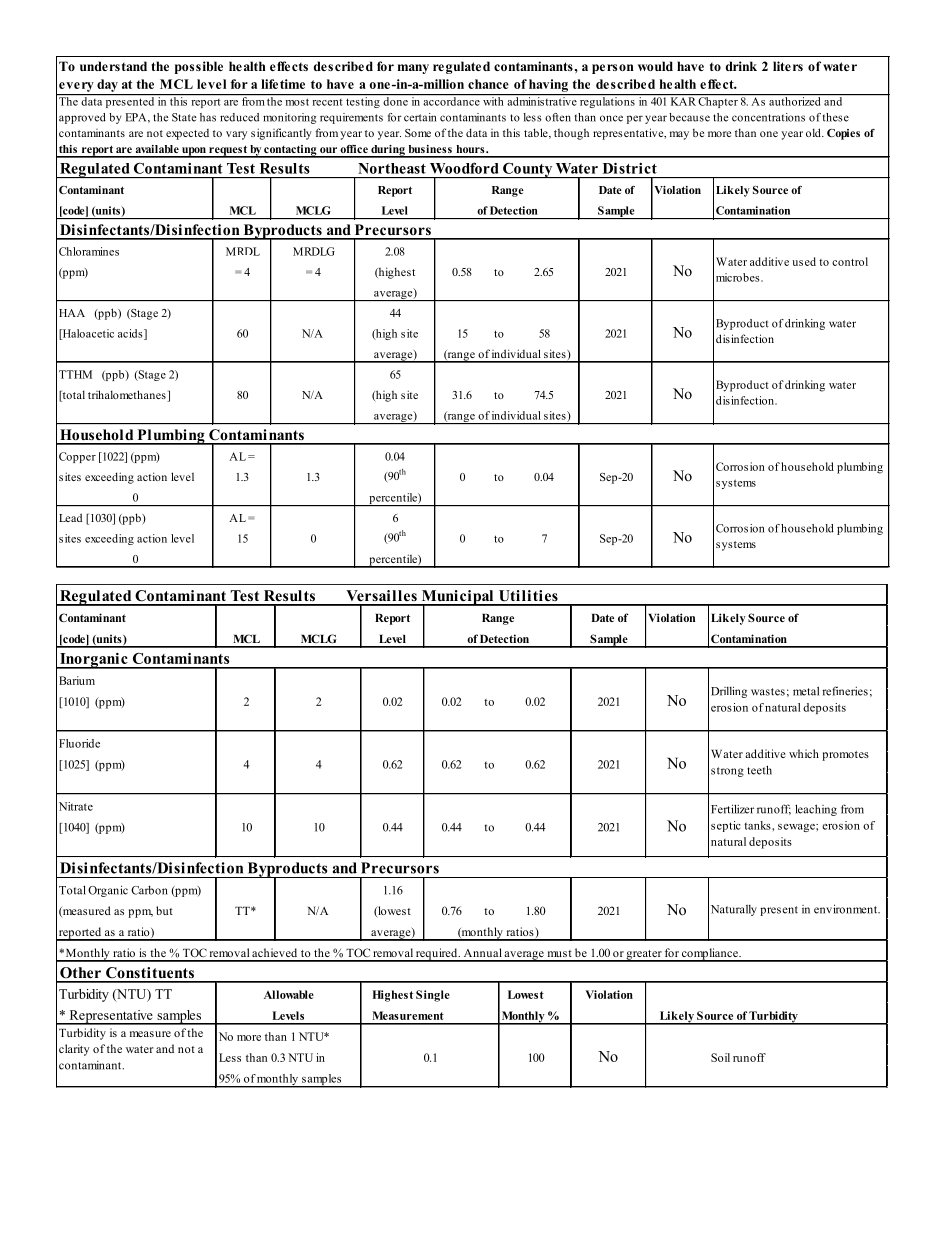  Describe the element at coordinates (768, 692) in the document. I see `wastes` at that location.
